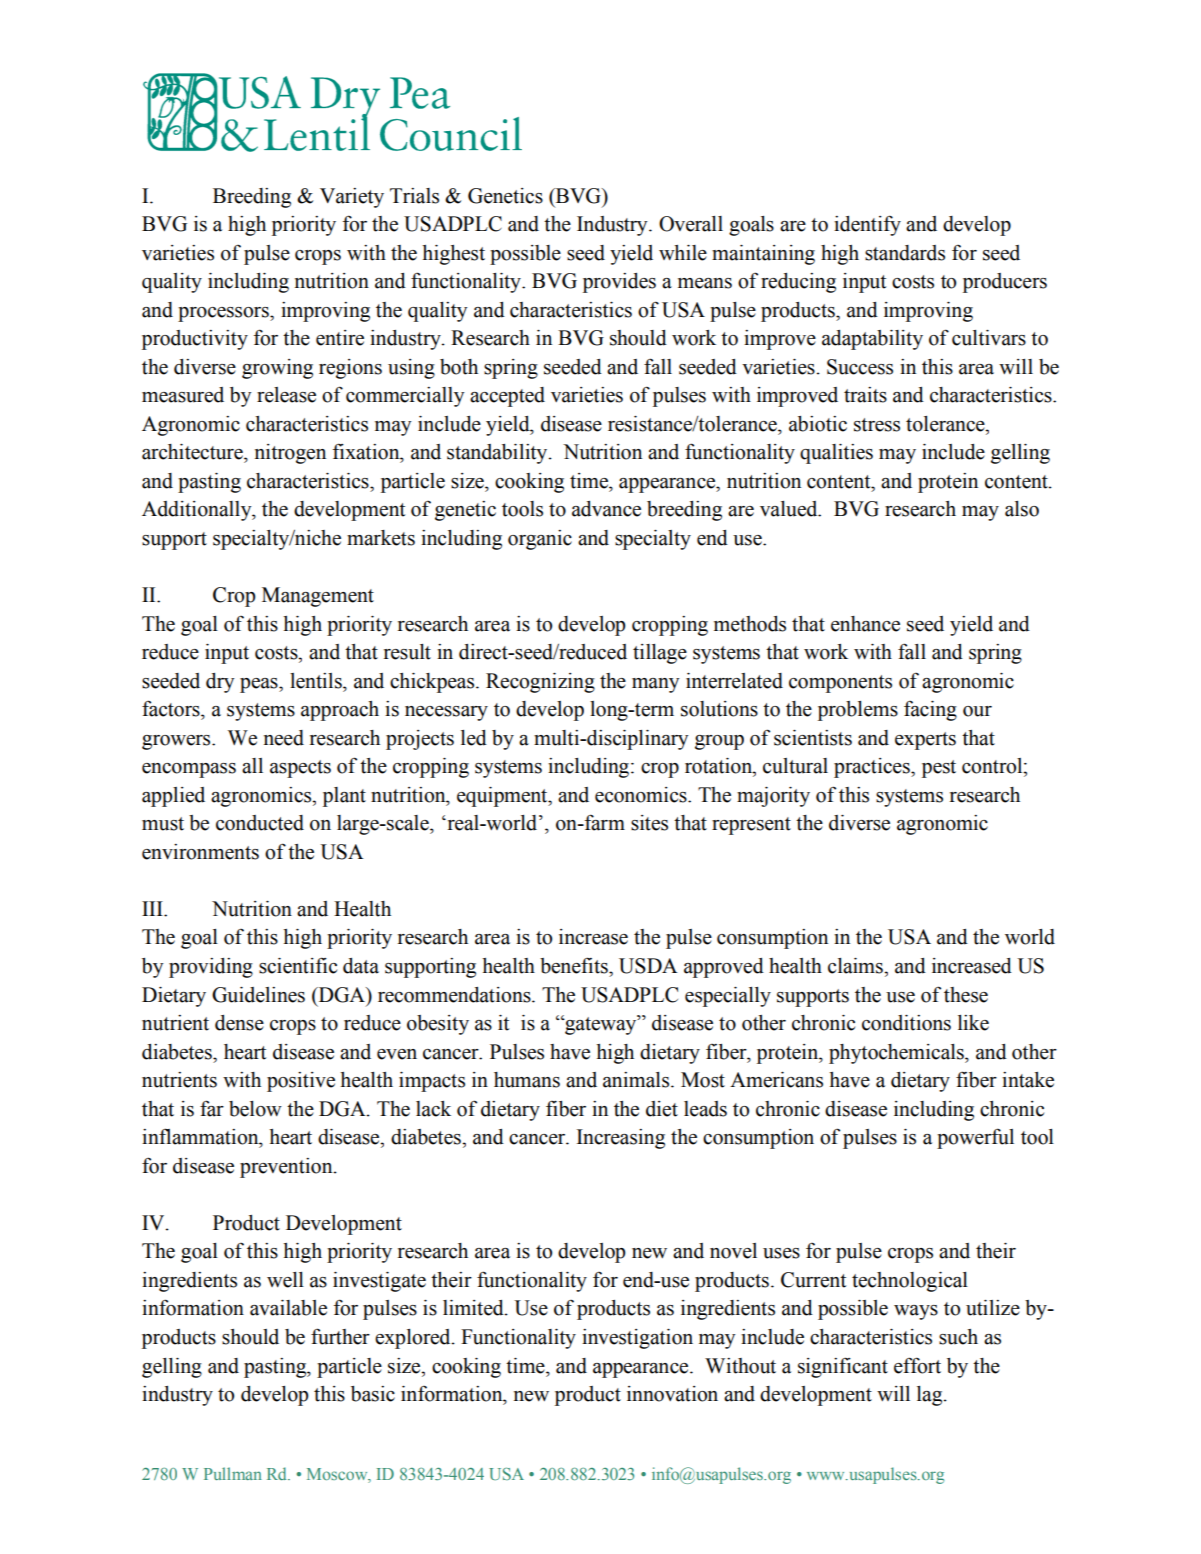 This image has height=1554, width=1201. I want to click on Variety, so click(352, 198).
